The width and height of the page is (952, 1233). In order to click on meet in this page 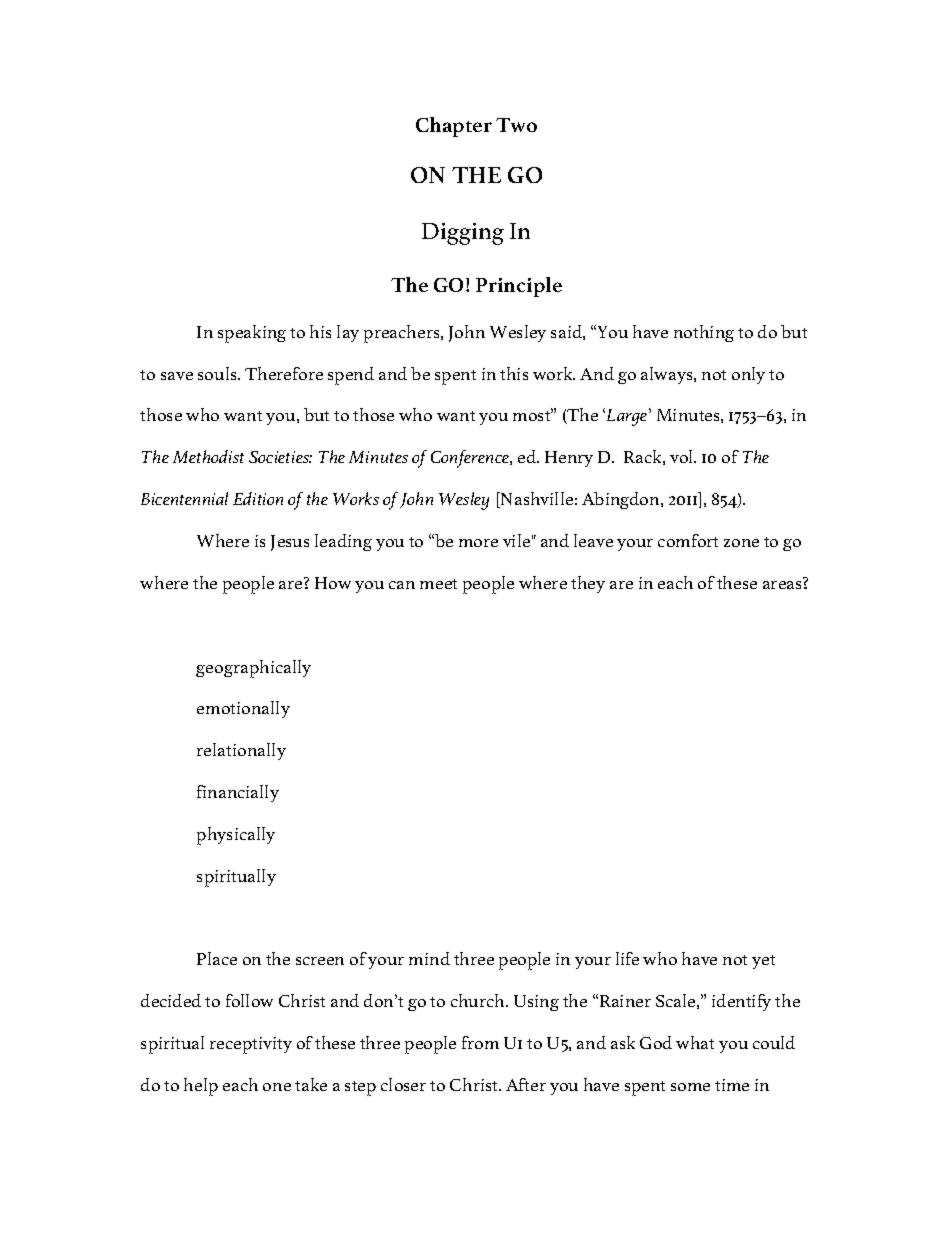, I will do `click(438, 584)`.
